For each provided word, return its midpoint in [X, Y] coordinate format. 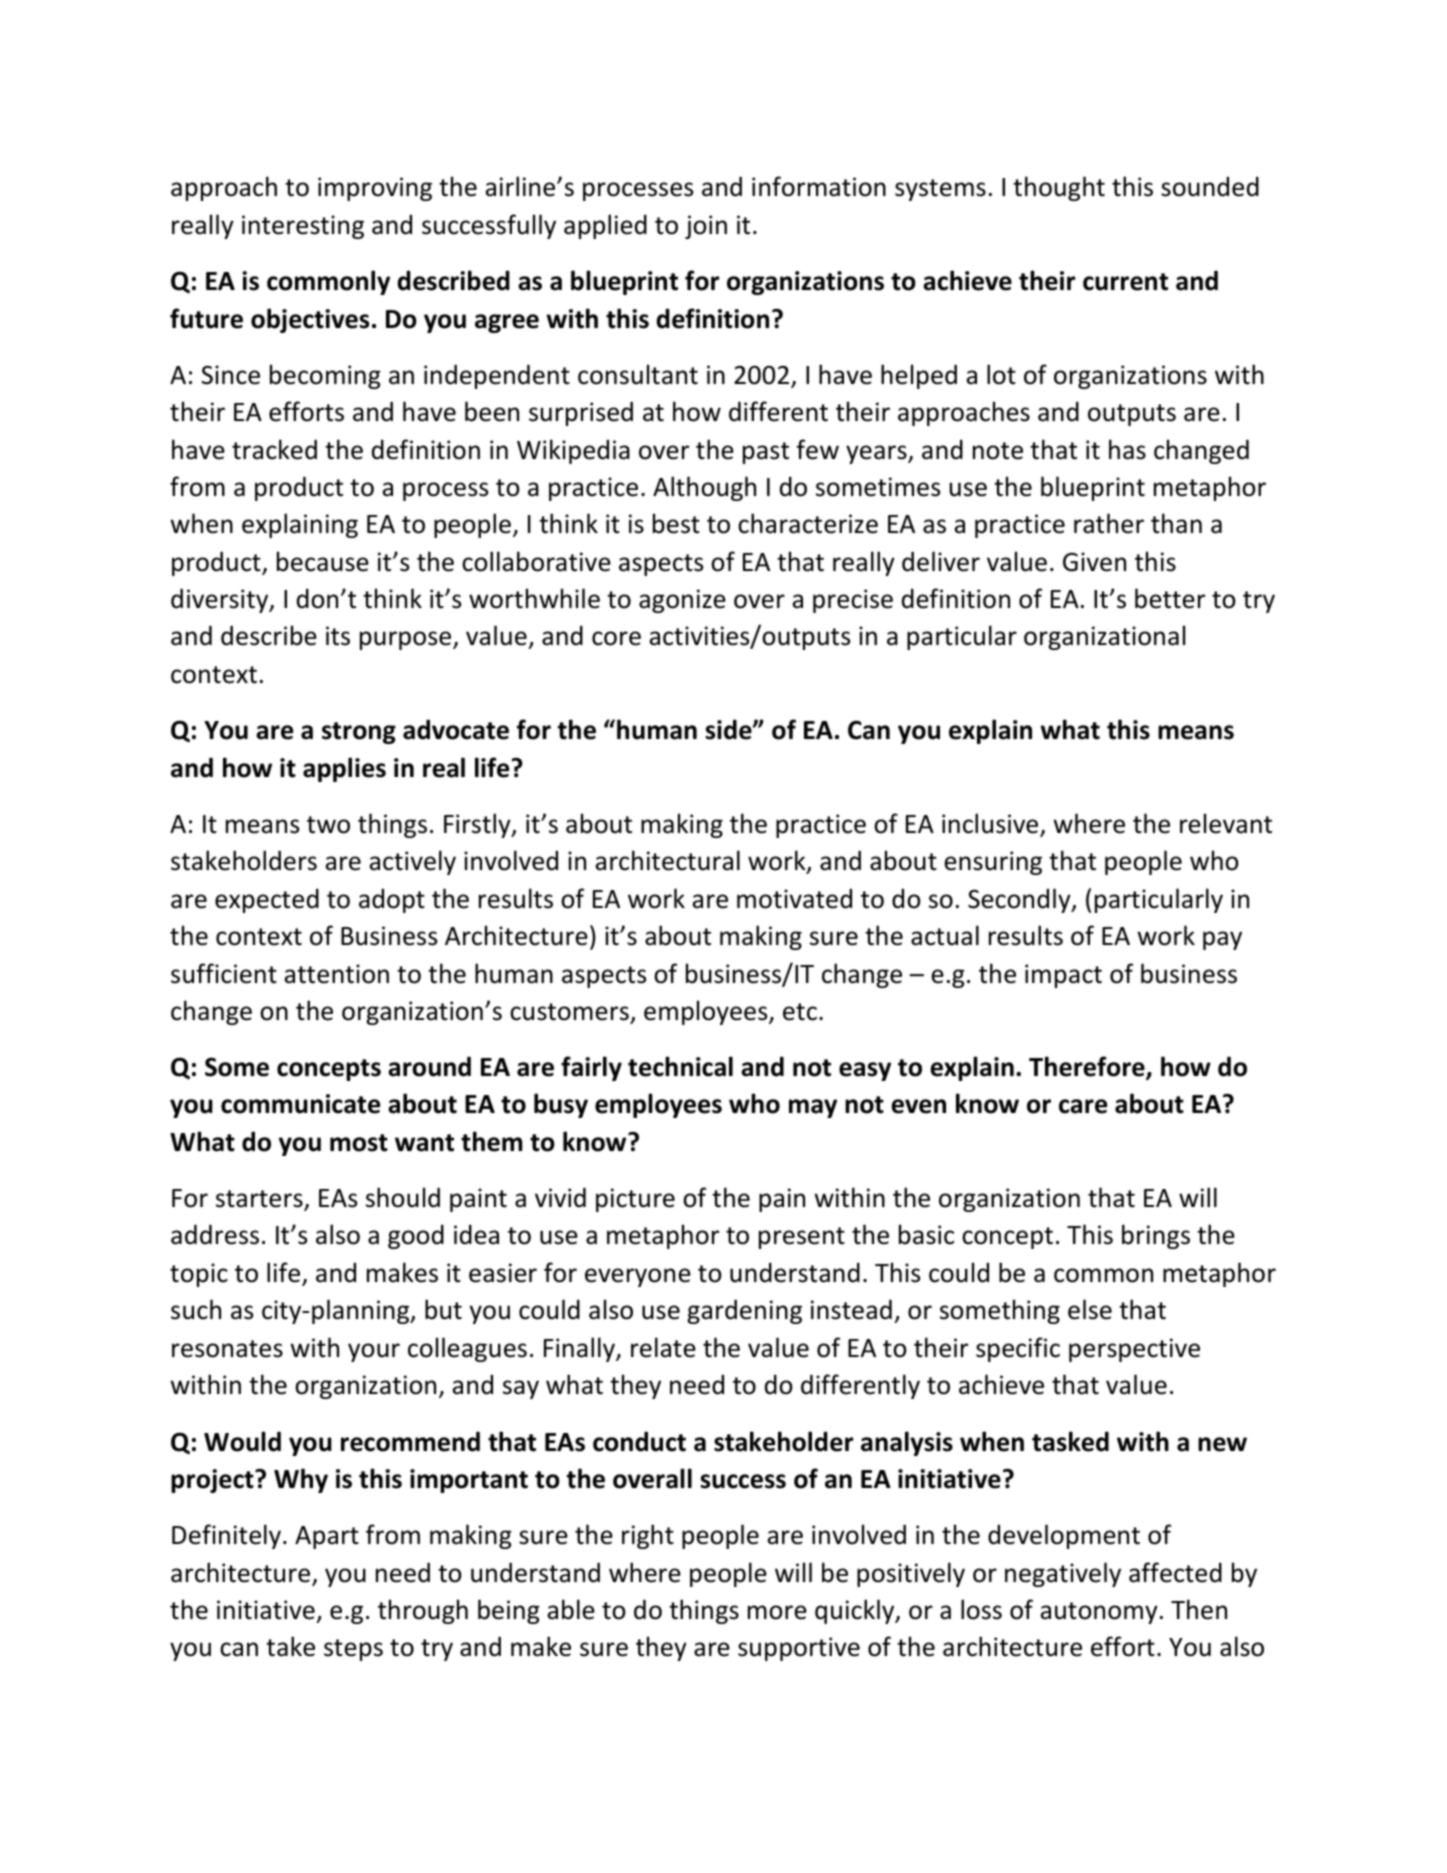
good [416, 1236]
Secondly [1020, 900]
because [323, 561]
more [777, 1612]
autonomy [1099, 1613]
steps [353, 1650]
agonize [682, 601]
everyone [638, 1277]
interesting [303, 227]
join [706, 227]
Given [1094, 562]
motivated [794, 898]
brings [1156, 1236]
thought [1059, 188]
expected [267, 900]
